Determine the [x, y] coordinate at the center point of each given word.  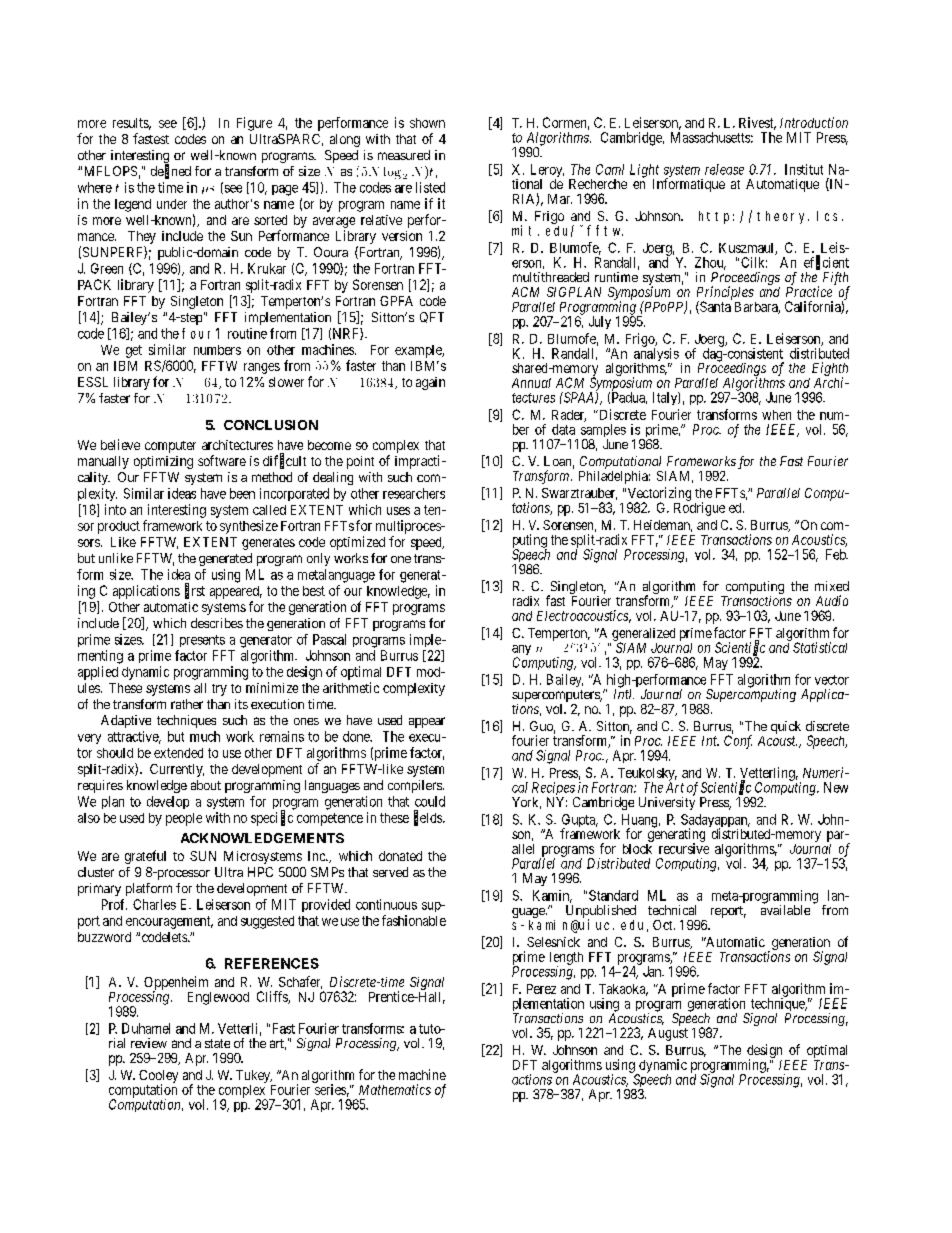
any [521, 651]
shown [427, 123]
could [430, 801]
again [430, 383]
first [195, 591]
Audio [832, 600]
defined [171, 171]
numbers [217, 350]
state [217, 1043]
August [668, 1034]
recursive [684, 848]
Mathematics [395, 1089]
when [776, 415]
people [184, 819]
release [724, 169]
